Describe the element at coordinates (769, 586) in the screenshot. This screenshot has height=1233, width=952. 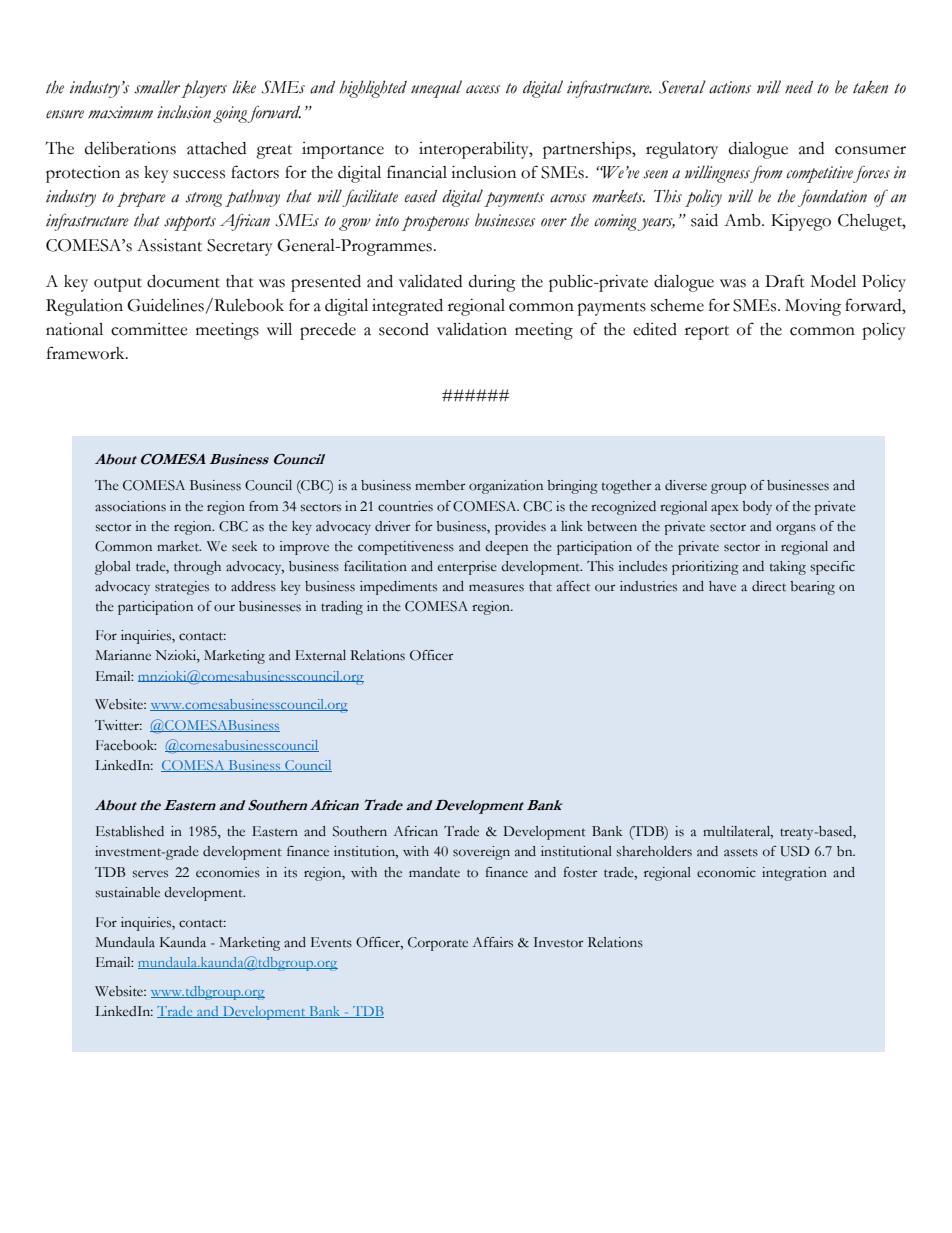
I see `direct` at that location.
